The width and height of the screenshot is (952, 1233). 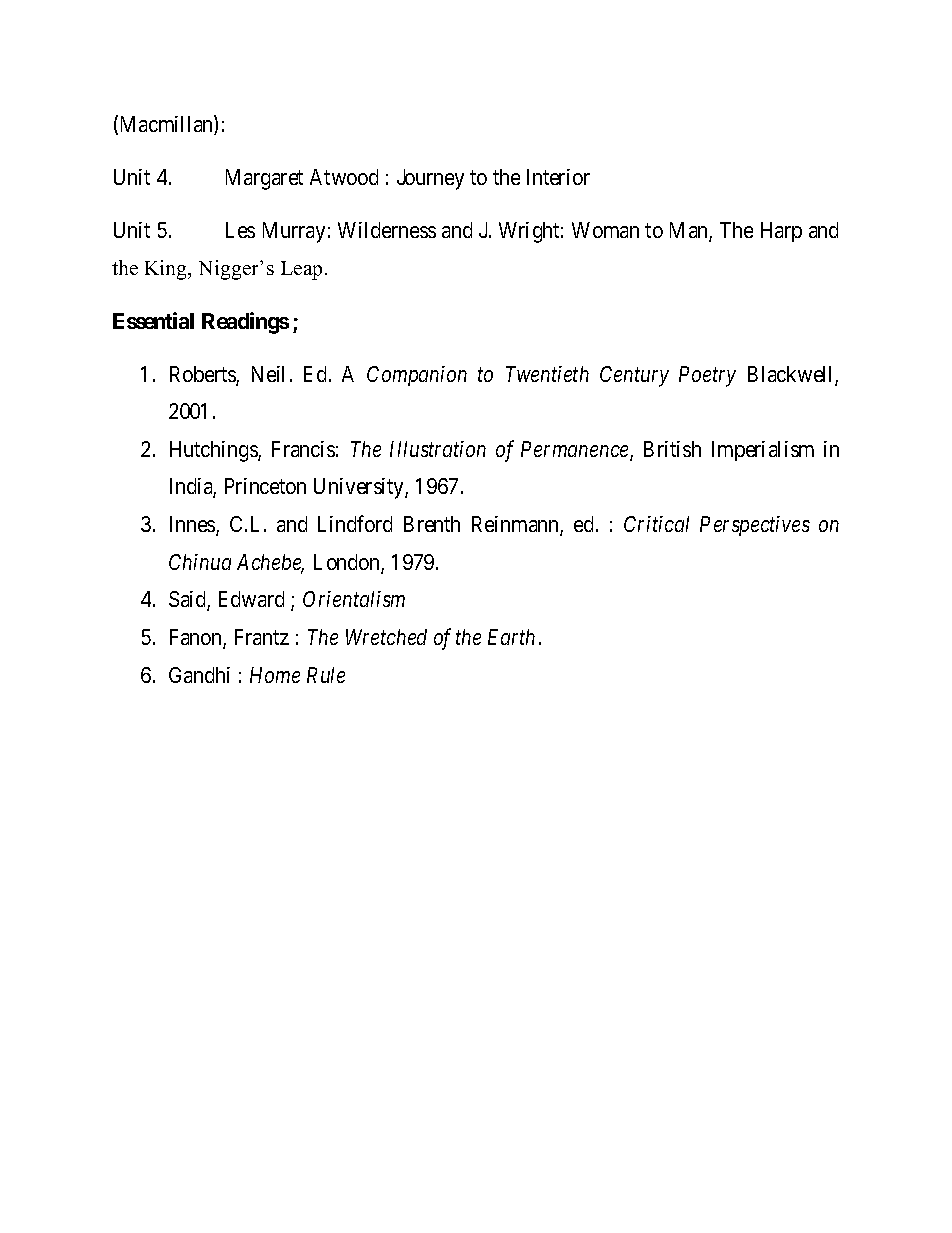 What do you see at coordinates (430, 179) in the screenshot?
I see `Journey` at bounding box center [430, 179].
